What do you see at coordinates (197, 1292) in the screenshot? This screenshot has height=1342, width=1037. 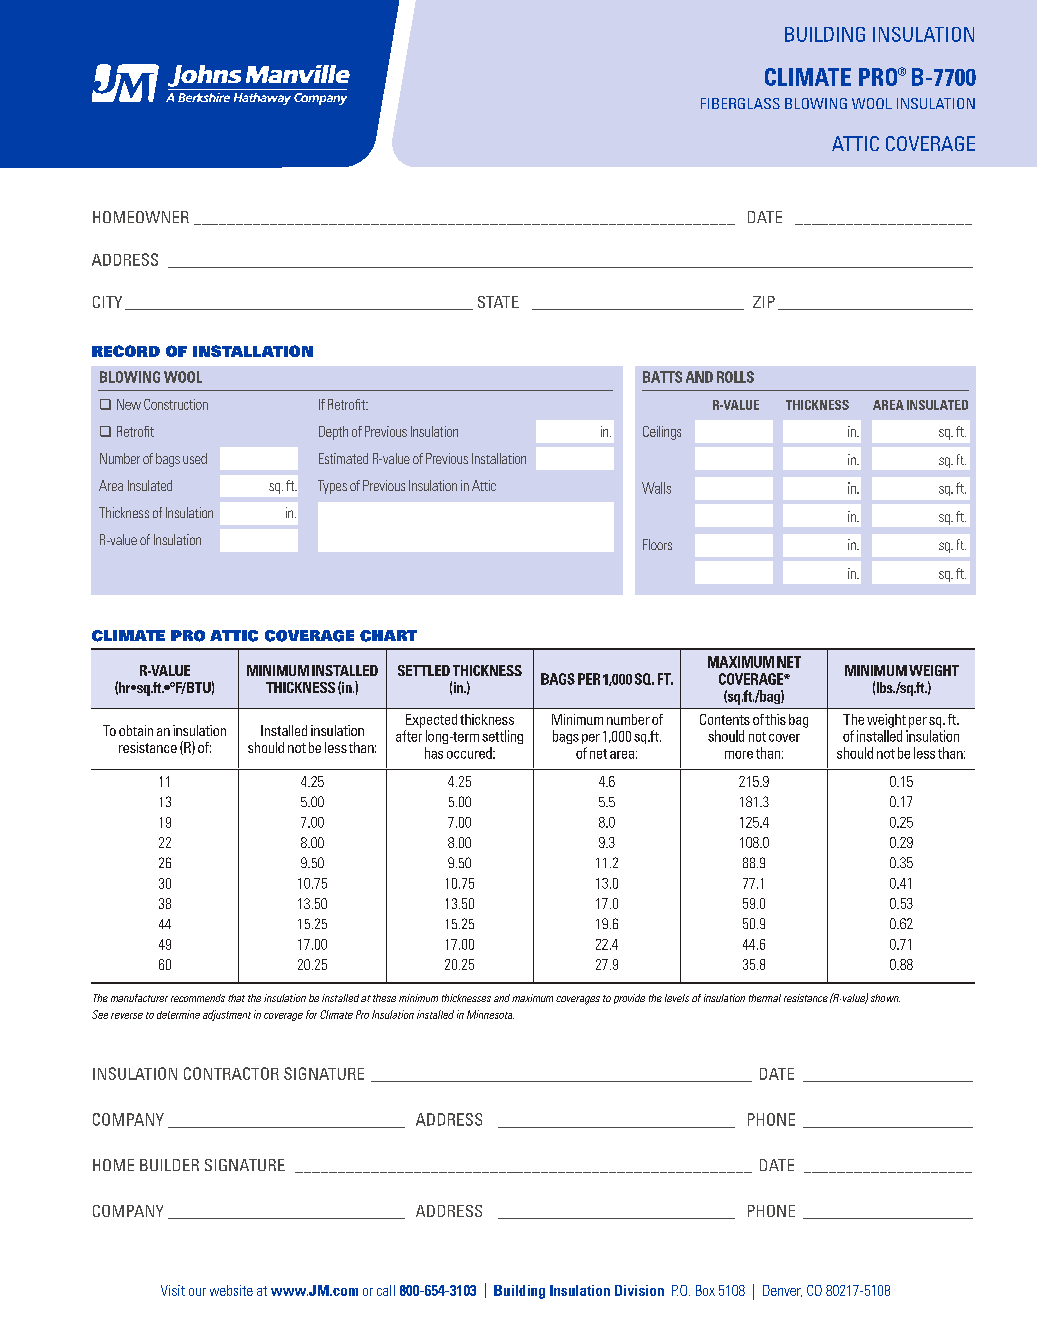 I see `our` at bounding box center [197, 1292].
